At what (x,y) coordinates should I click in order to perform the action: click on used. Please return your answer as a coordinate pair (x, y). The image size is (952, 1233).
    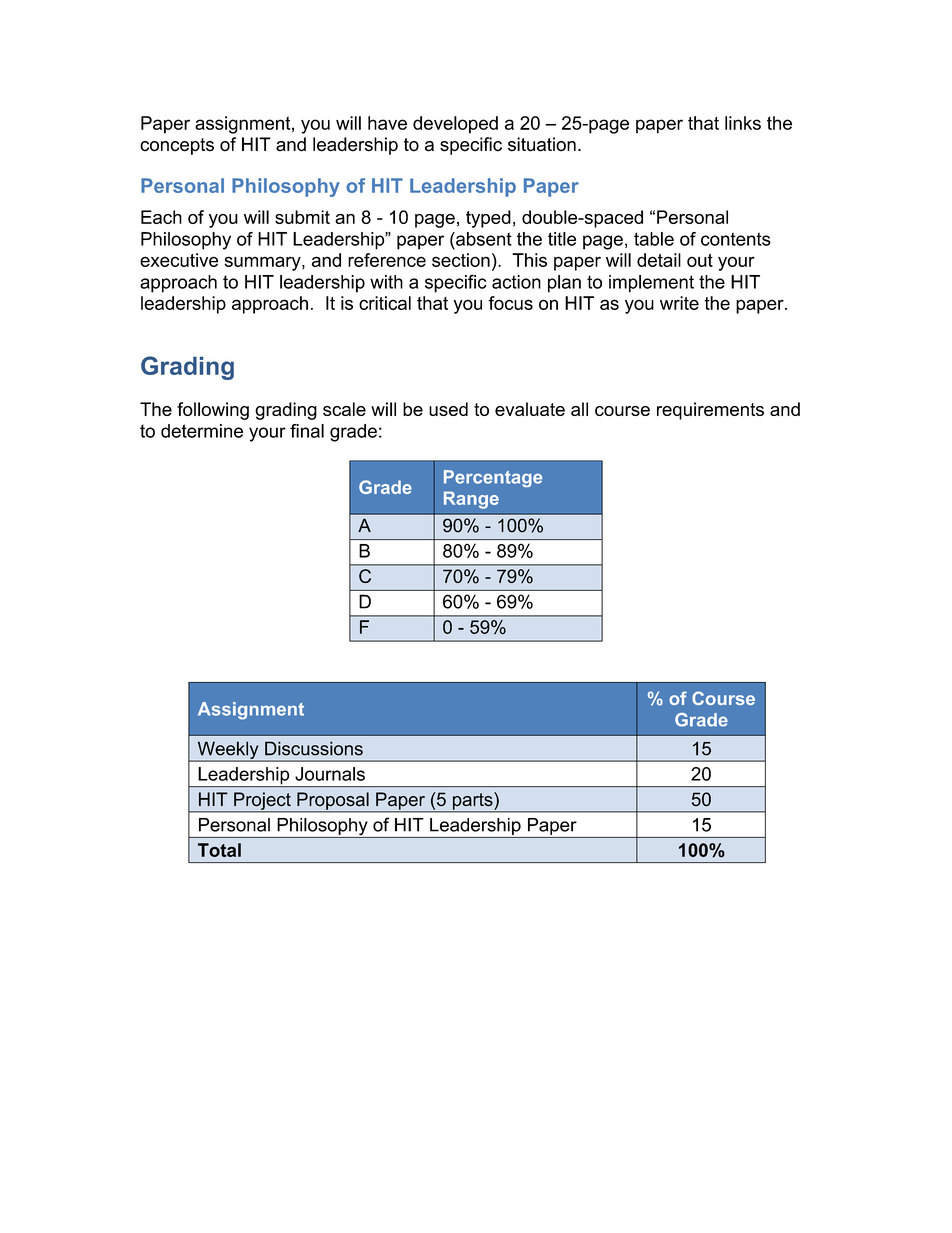
    Looking at the image, I should click on (448, 409).
